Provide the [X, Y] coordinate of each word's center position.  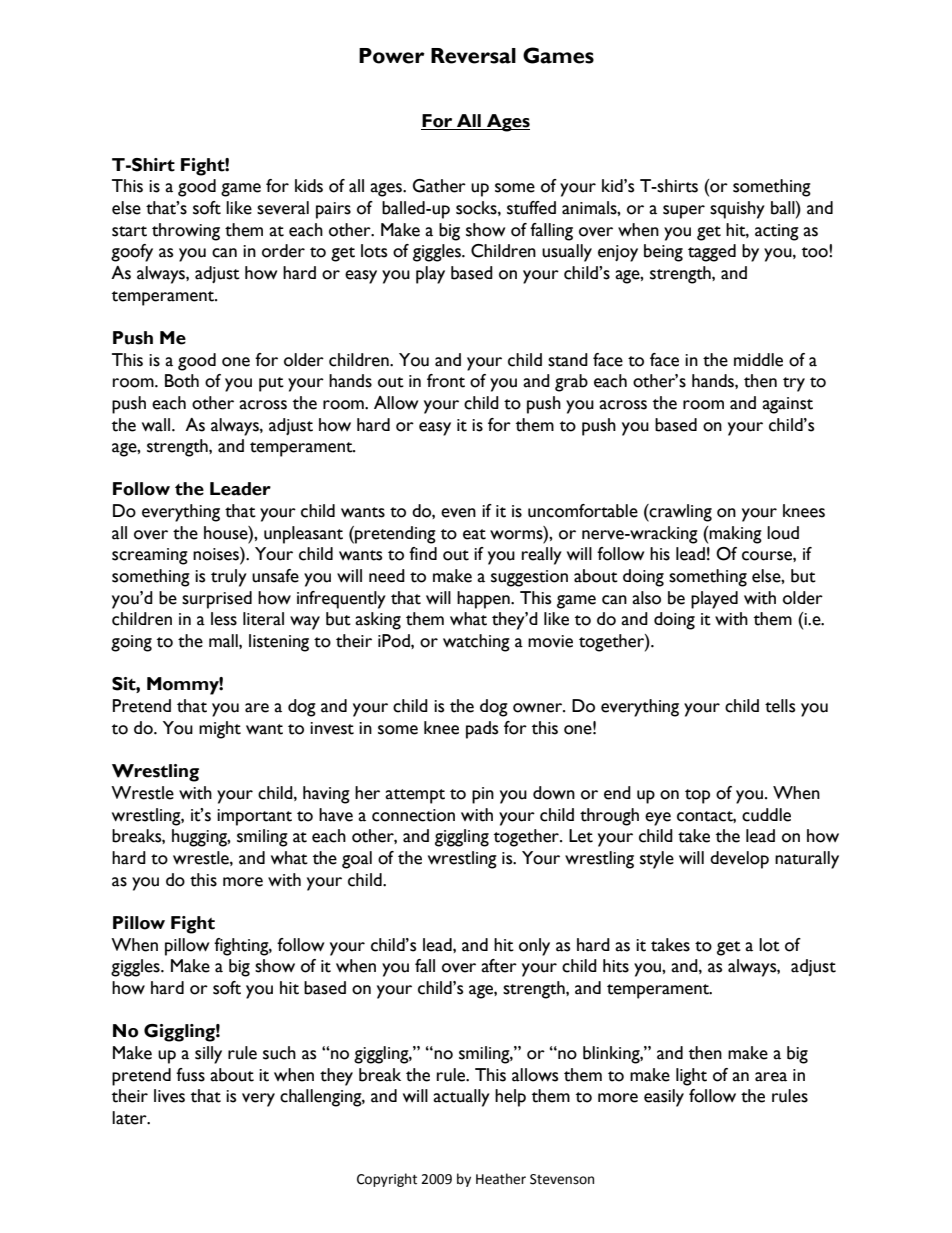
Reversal [473, 56]
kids [309, 186]
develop [739, 860]
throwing [186, 232]
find [423, 553]
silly [208, 1055]
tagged [712, 253]
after [499, 966]
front [446, 381]
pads [482, 730]
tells [780, 706]
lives [169, 1096]
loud [783, 533]
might [220, 730]
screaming [150, 556]
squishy [737, 210]
